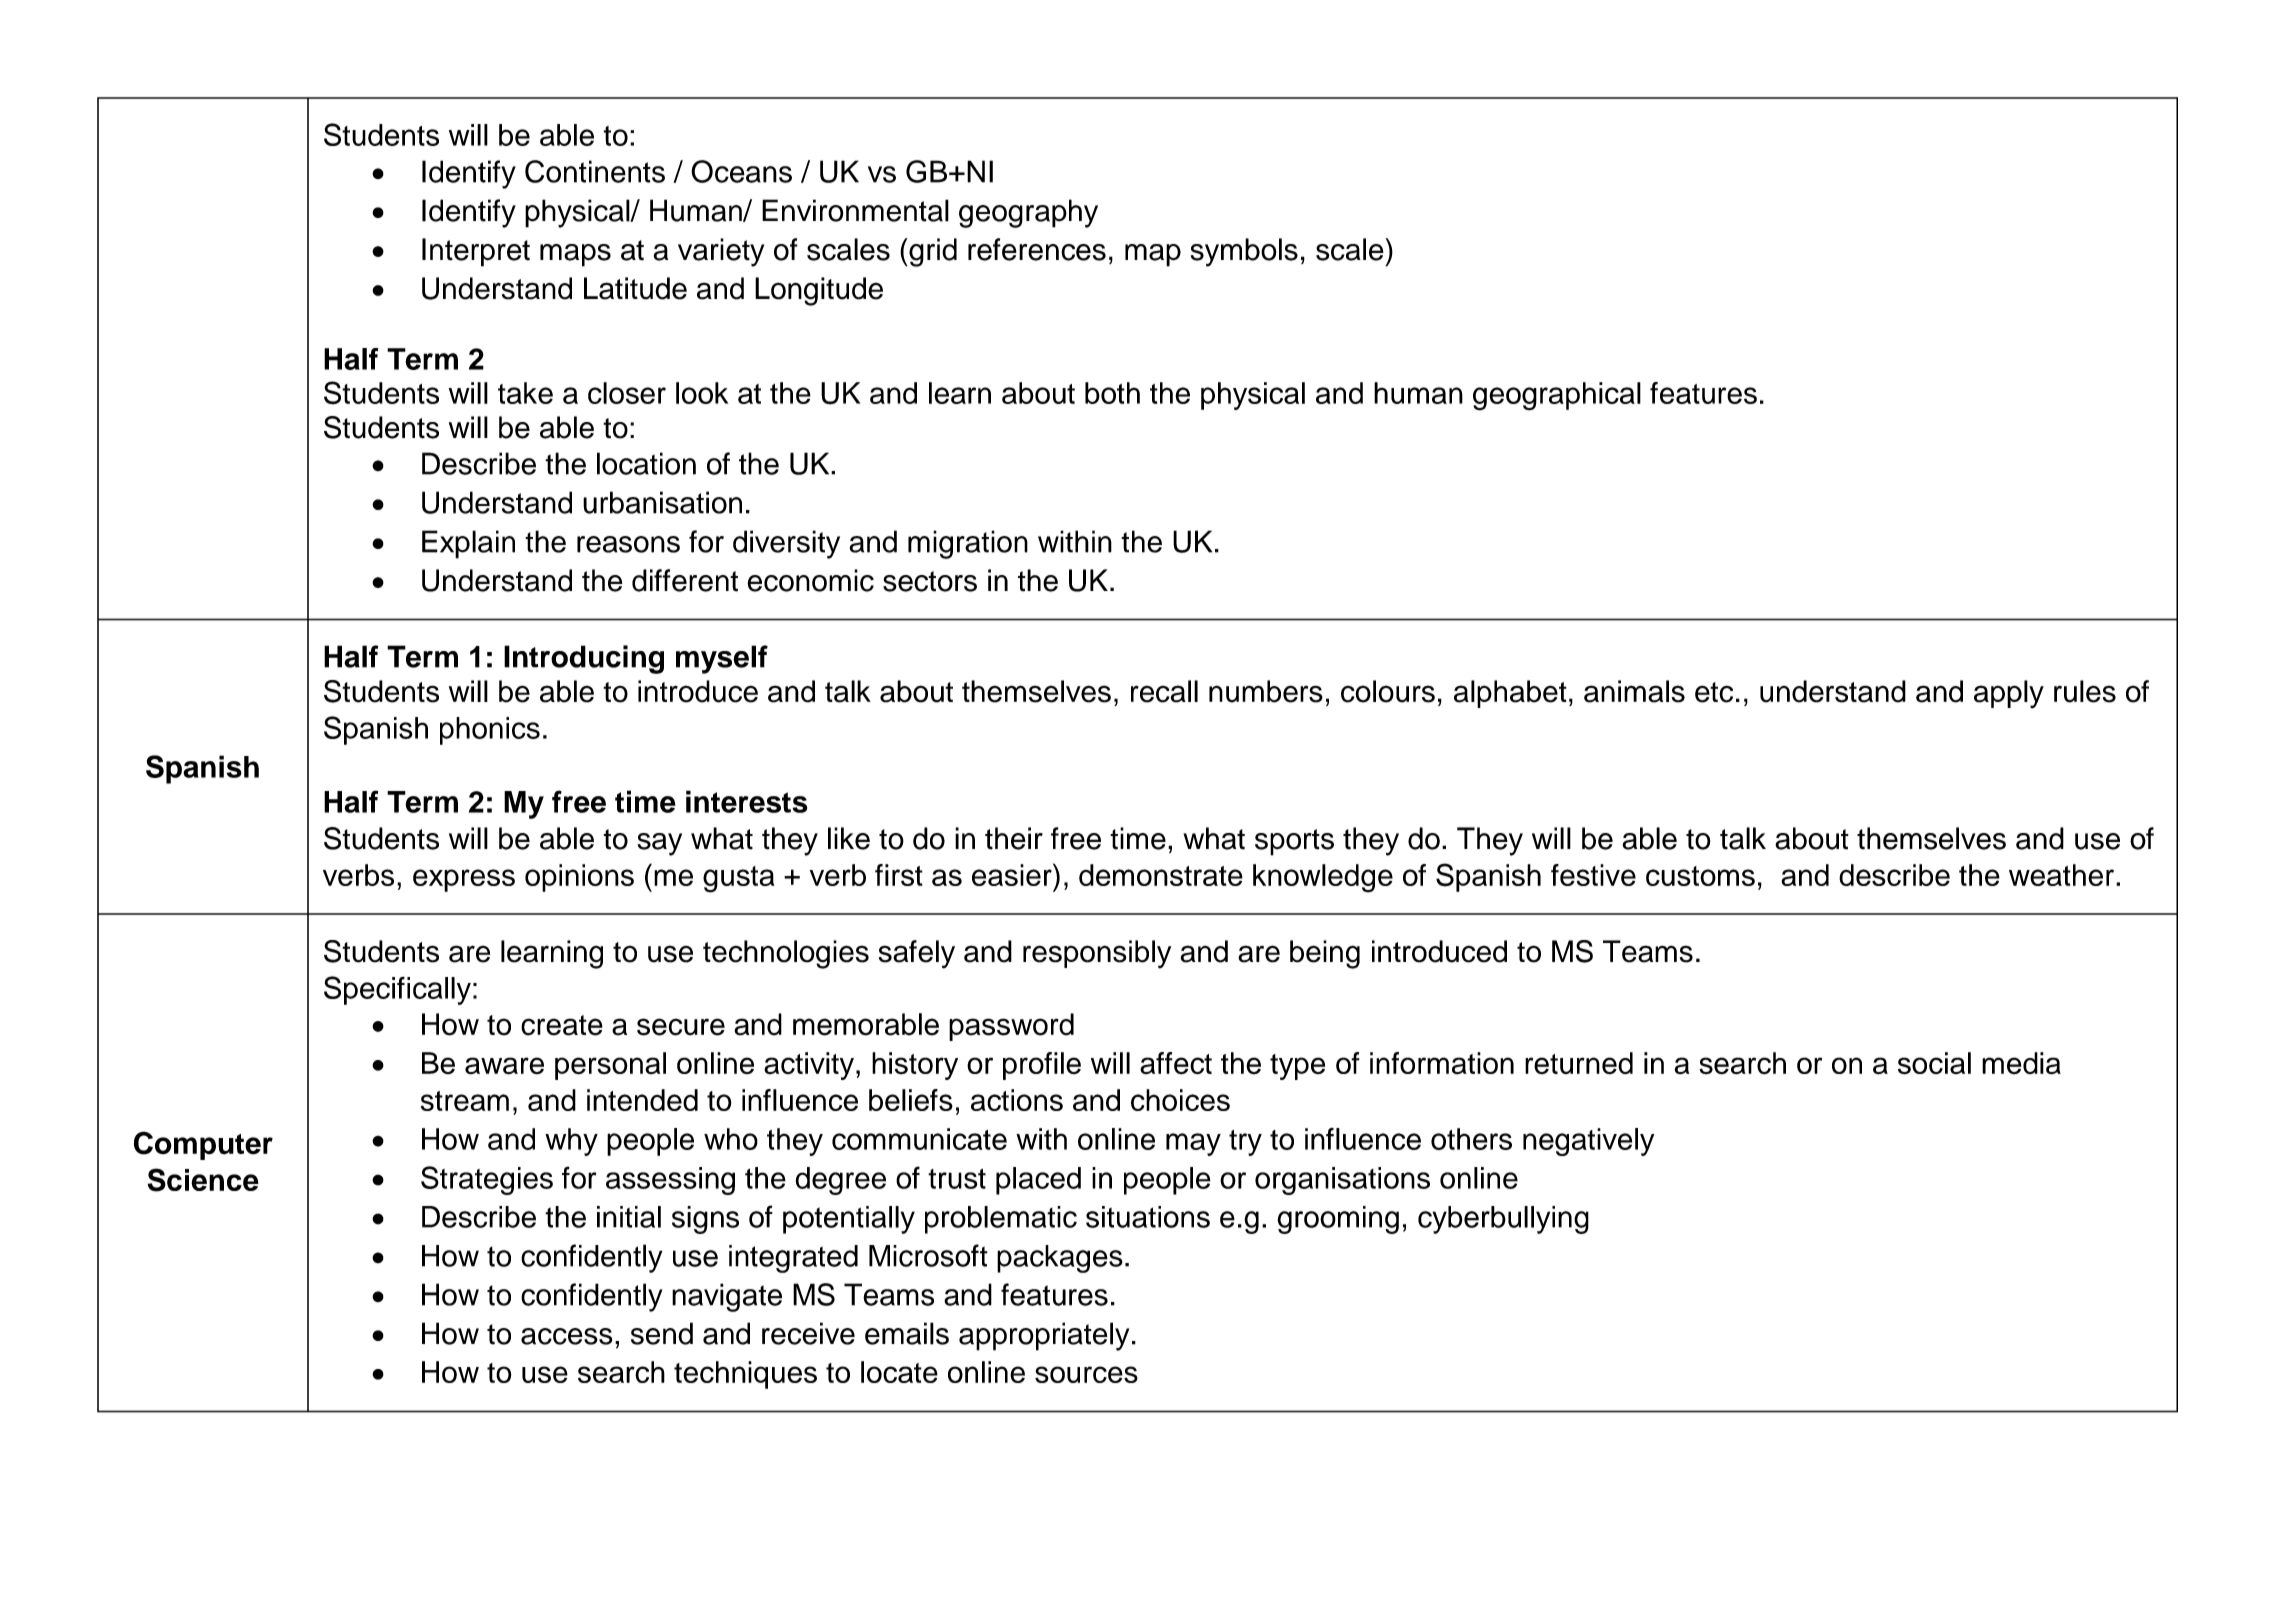 Image resolution: width=2274 pixels, height=1608 pixels. I want to click on access, so click(567, 1336).
